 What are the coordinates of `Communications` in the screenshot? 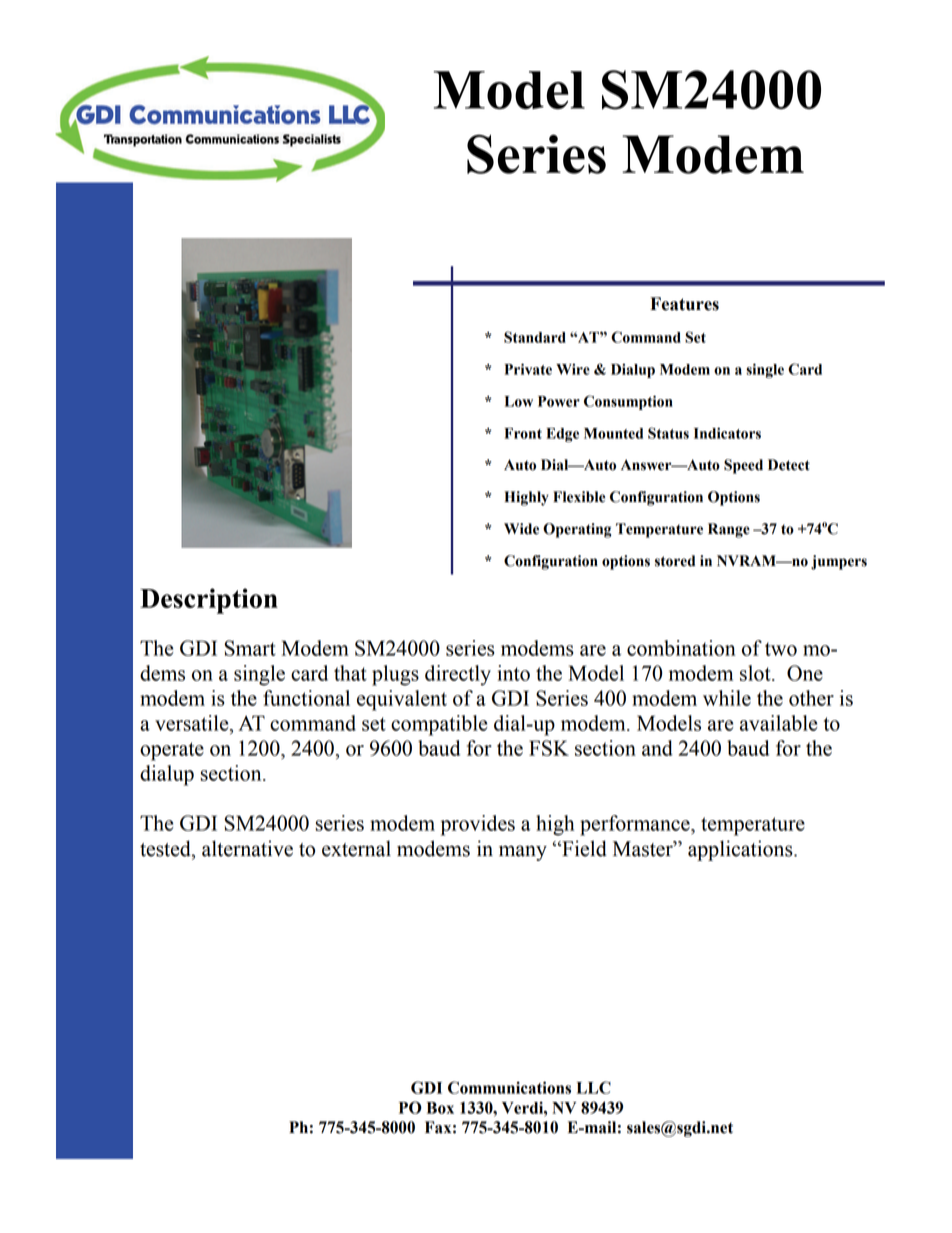 It's located at (509, 1087).
